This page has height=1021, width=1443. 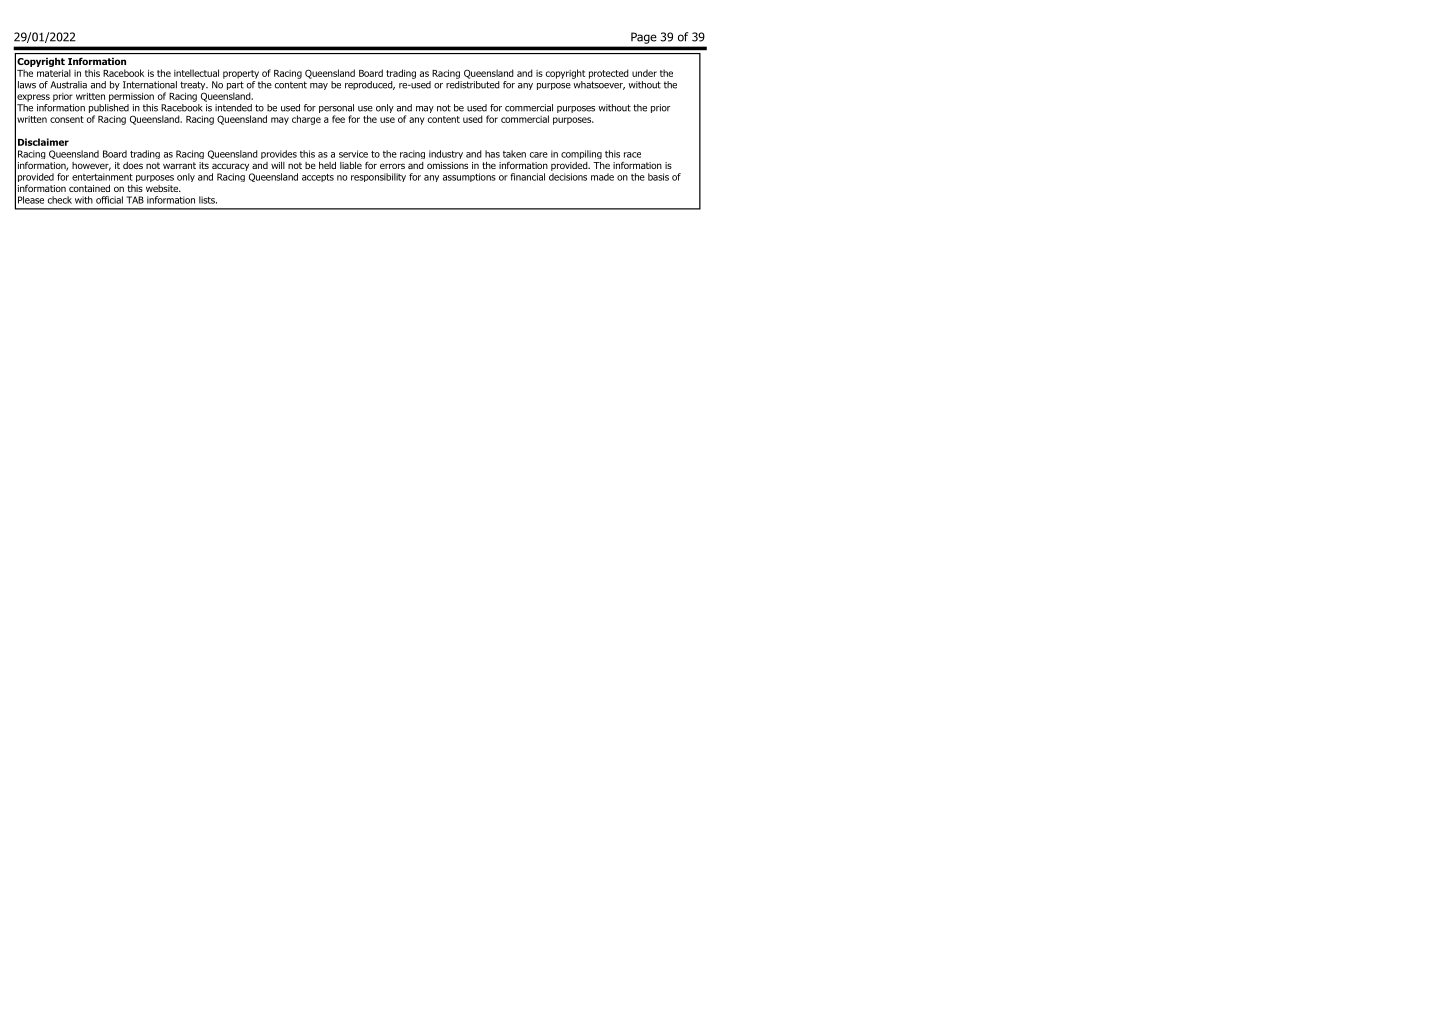 I want to click on Page, so click(x=643, y=38).
